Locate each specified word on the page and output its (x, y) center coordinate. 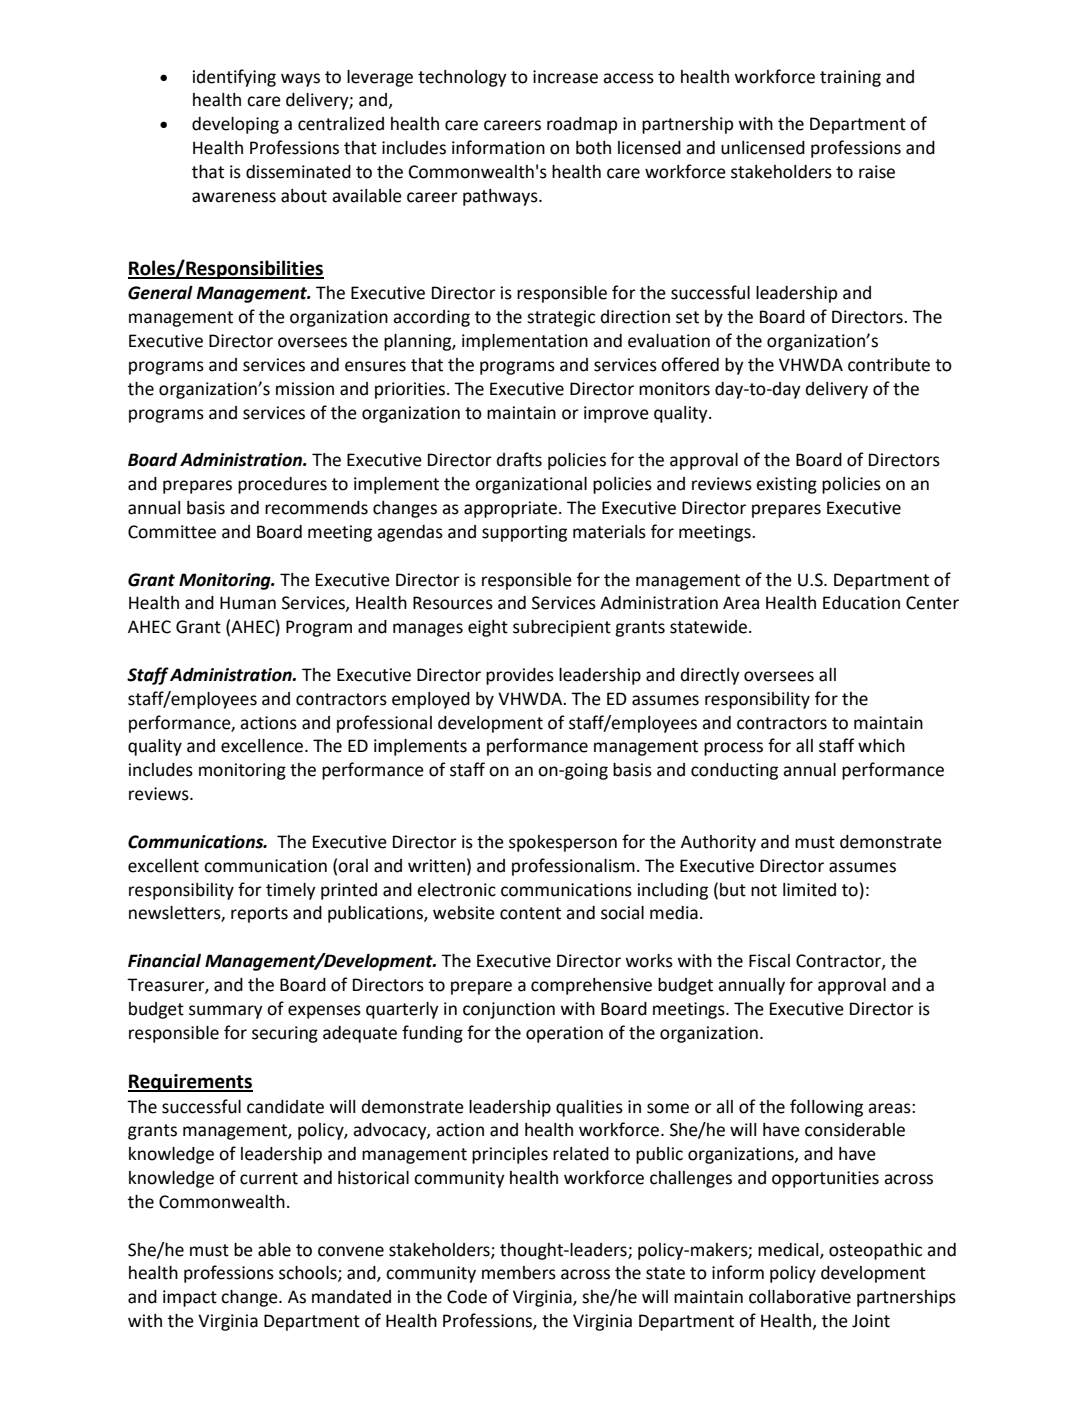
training (850, 78)
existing (786, 485)
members (519, 1273)
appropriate (510, 509)
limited (809, 890)
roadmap (582, 125)
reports (259, 915)
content (530, 913)
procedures (282, 485)
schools (309, 1274)
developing (235, 125)
